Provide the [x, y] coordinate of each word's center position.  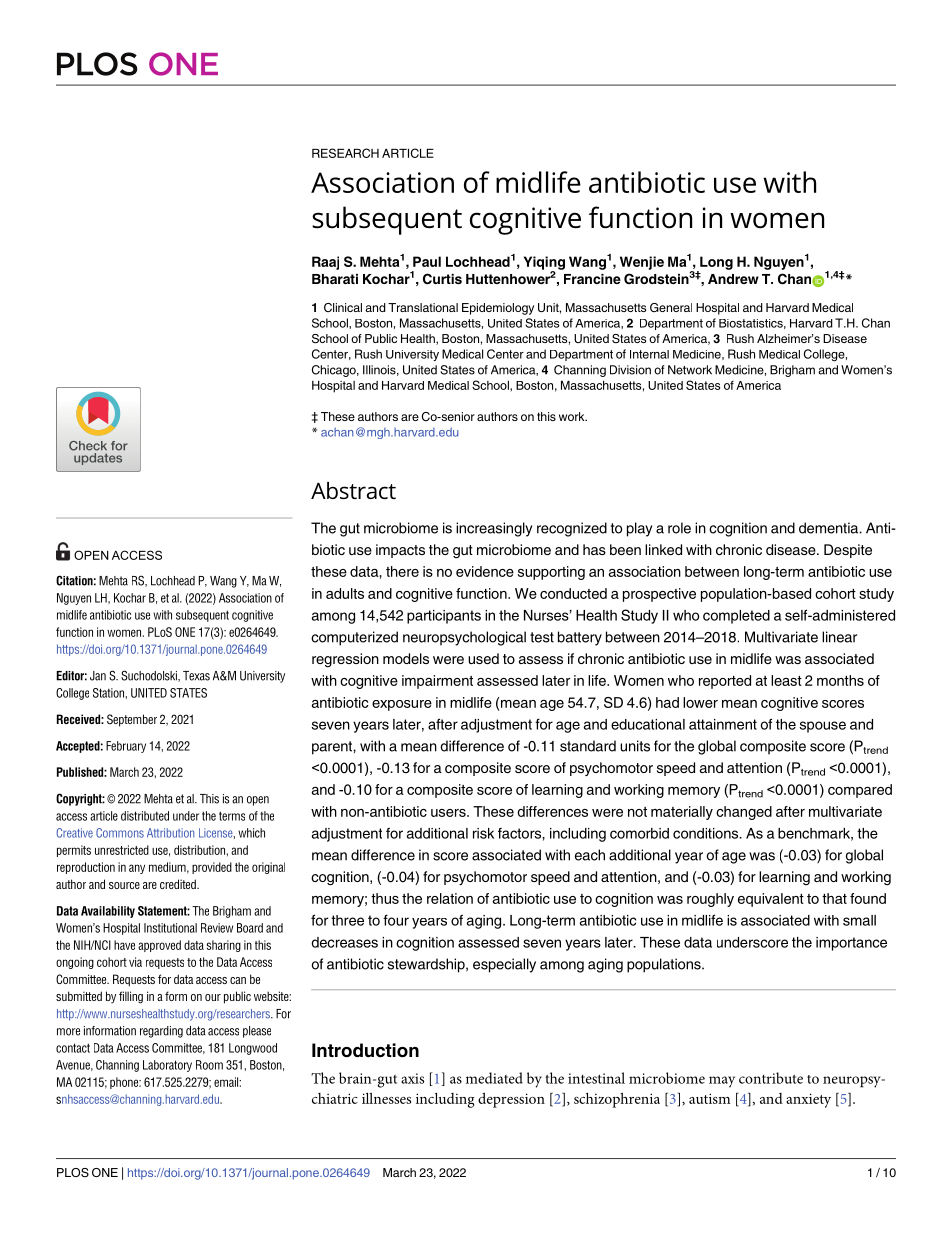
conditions [707, 833]
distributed [145, 816]
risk [483, 833]
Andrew [733, 279]
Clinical [343, 307]
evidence [485, 571]
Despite [848, 551]
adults [345, 593]
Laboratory [167, 1066]
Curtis [442, 279]
